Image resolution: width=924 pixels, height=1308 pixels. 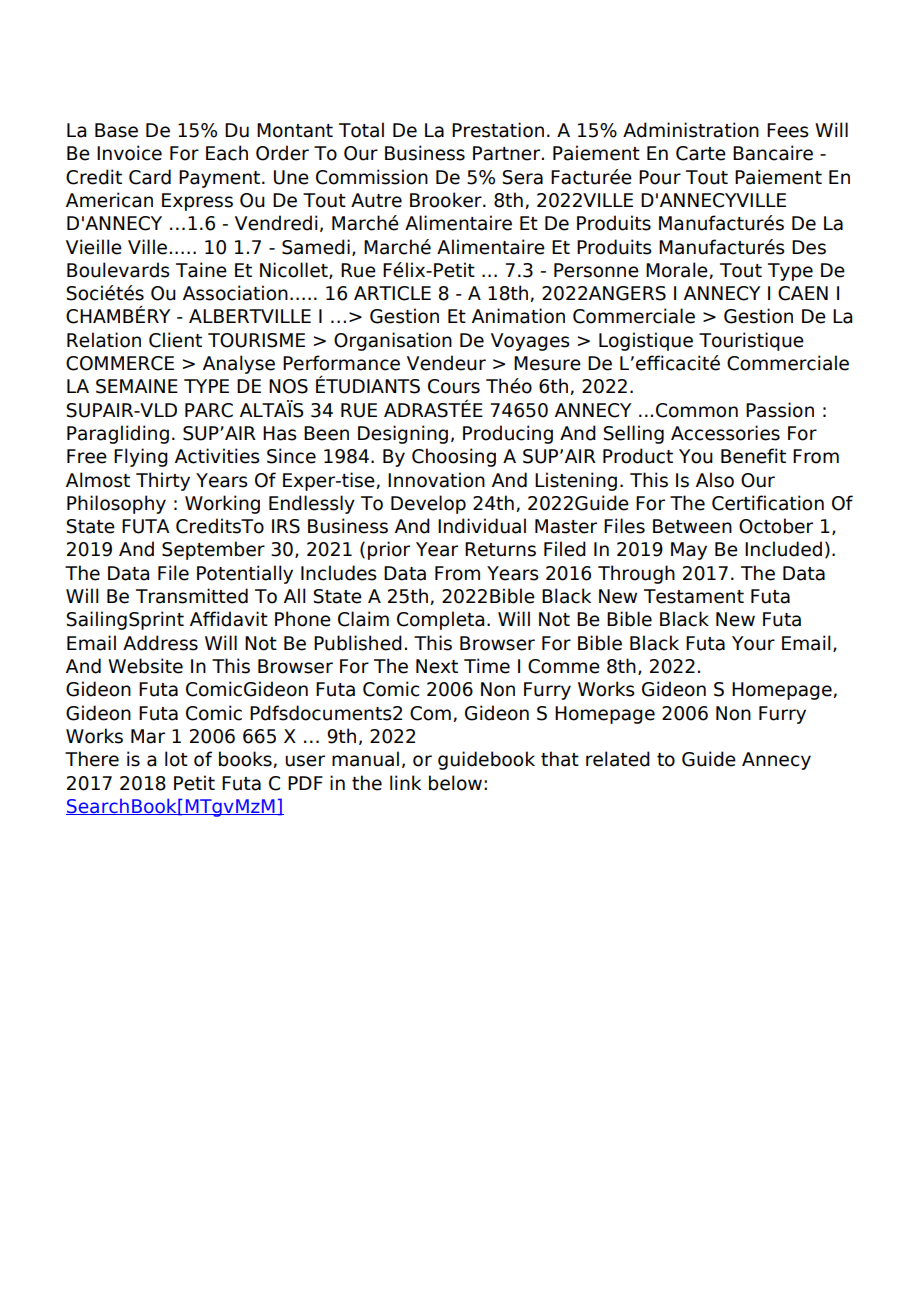 What do you see at coordinates (678, 270) in the document?
I see `Morale` at bounding box center [678, 270].
